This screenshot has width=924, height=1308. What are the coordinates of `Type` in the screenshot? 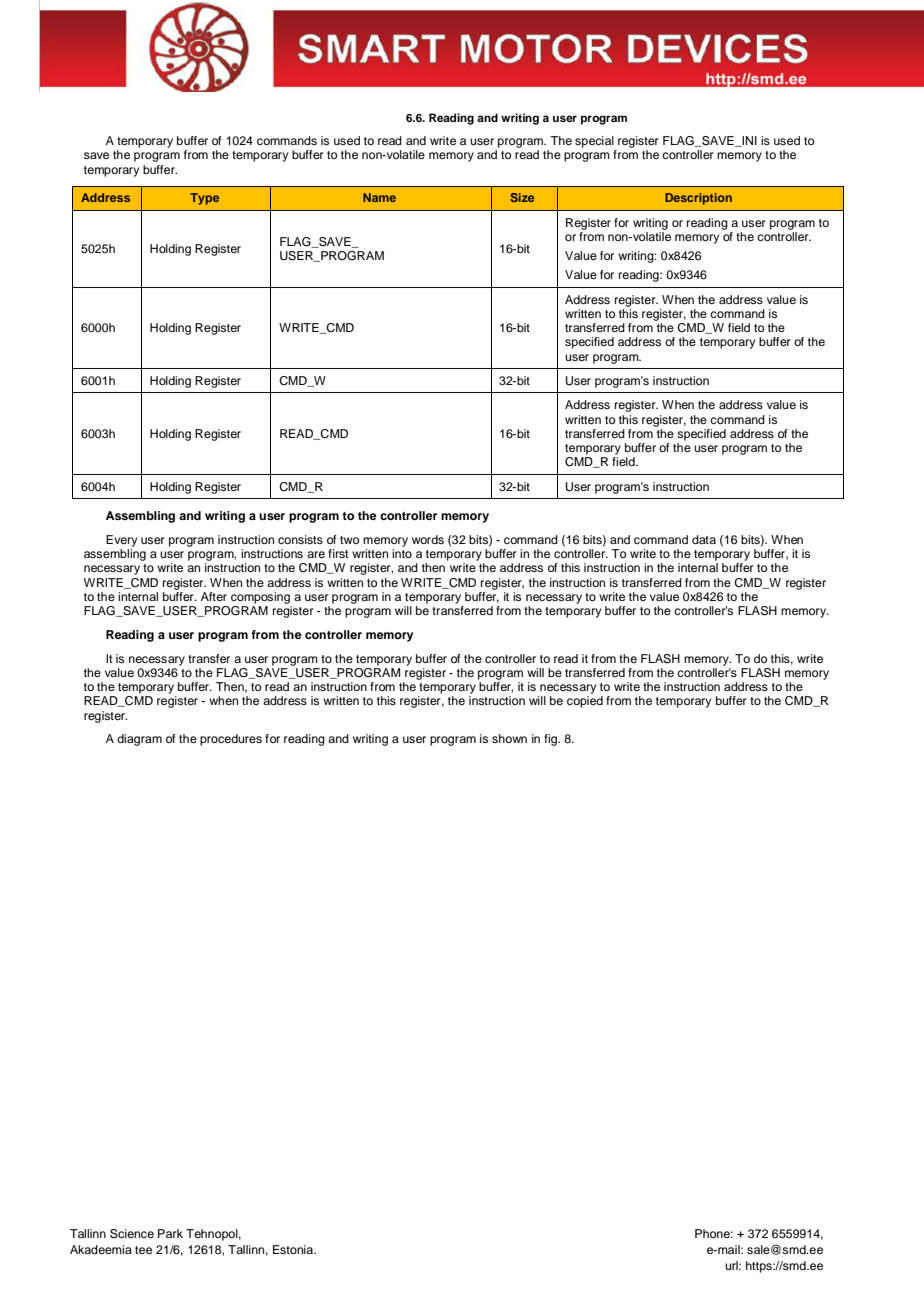 It's located at (204, 199).
